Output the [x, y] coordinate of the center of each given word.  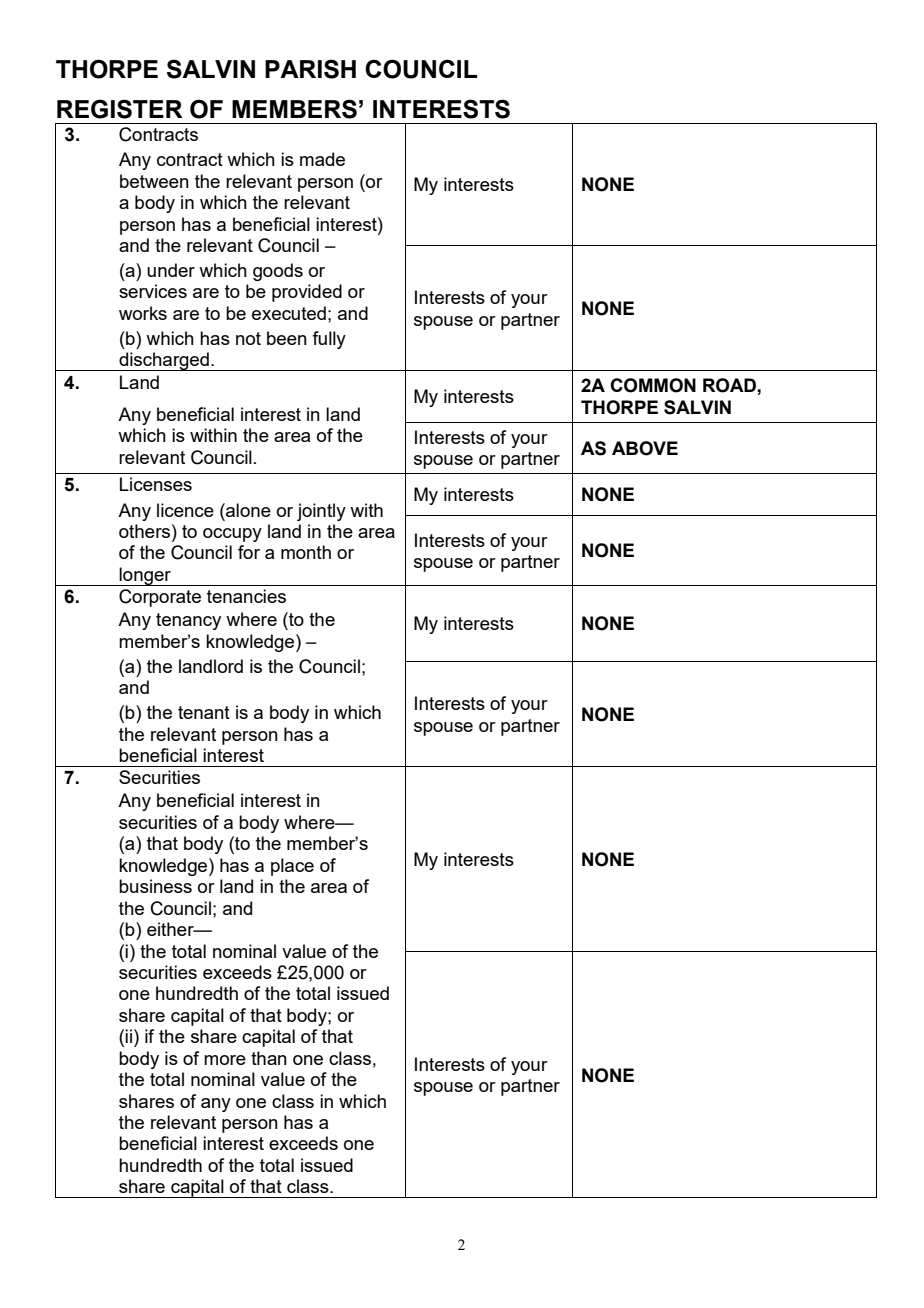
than [269, 1058]
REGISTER [120, 109]
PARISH [310, 69]
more [225, 1060]
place [292, 867]
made [322, 159]
